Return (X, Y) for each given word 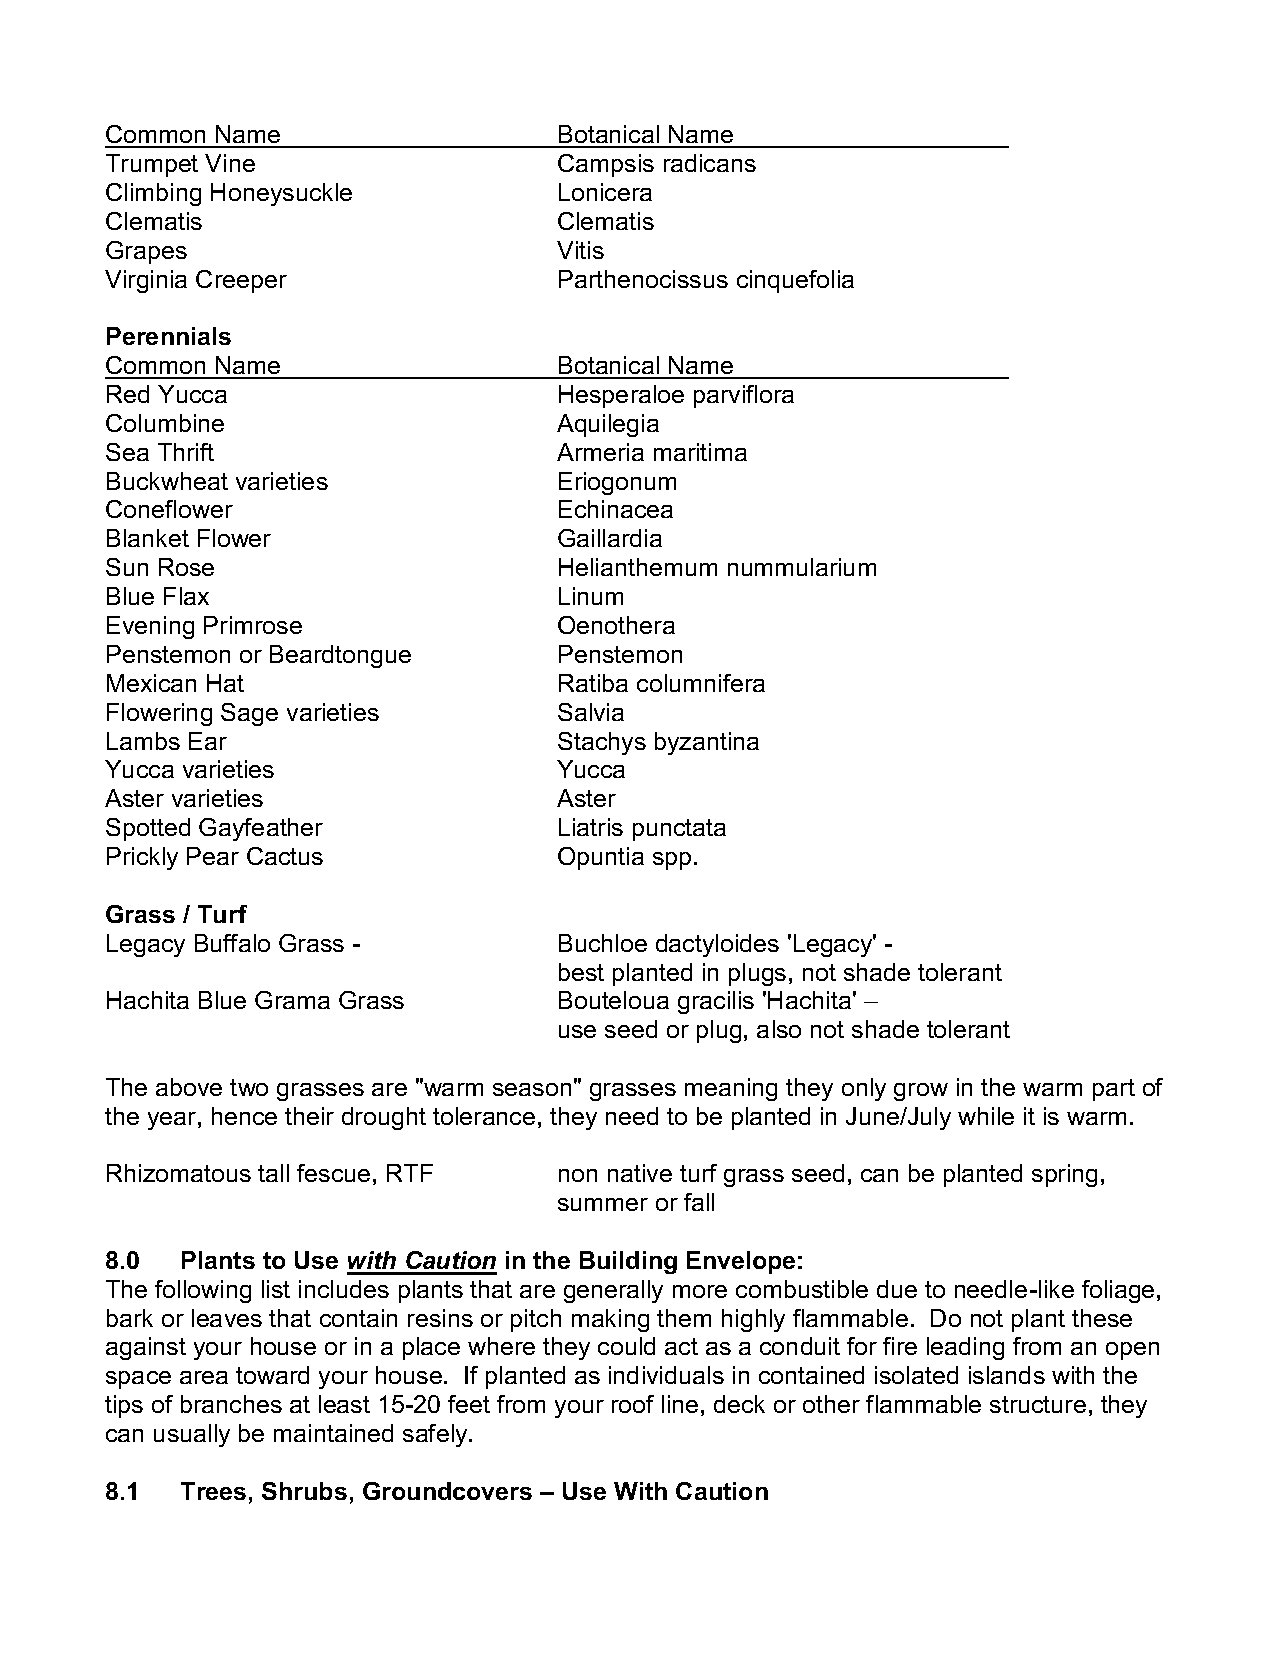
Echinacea (616, 509)
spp (672, 861)
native (640, 1173)
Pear (213, 856)
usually (192, 1435)
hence (244, 1116)
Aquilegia (608, 425)
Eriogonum (617, 483)
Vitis (580, 250)
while (986, 1116)
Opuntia (601, 858)
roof (633, 1404)
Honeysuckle (281, 194)
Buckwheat (167, 481)
